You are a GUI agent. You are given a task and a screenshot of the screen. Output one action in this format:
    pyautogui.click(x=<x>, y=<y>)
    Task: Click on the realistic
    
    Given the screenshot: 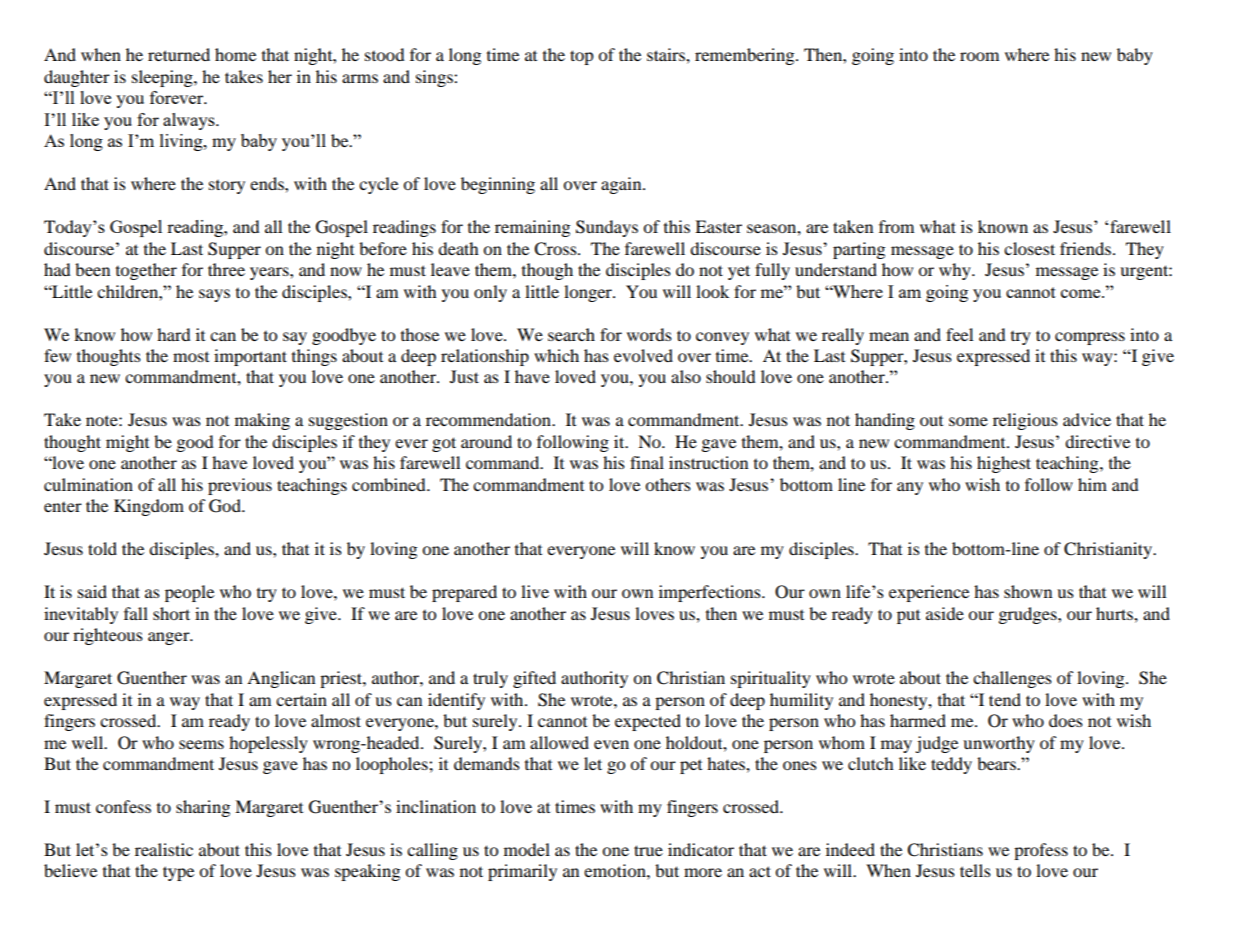 What is the action you would take?
    pyautogui.click(x=164, y=849)
